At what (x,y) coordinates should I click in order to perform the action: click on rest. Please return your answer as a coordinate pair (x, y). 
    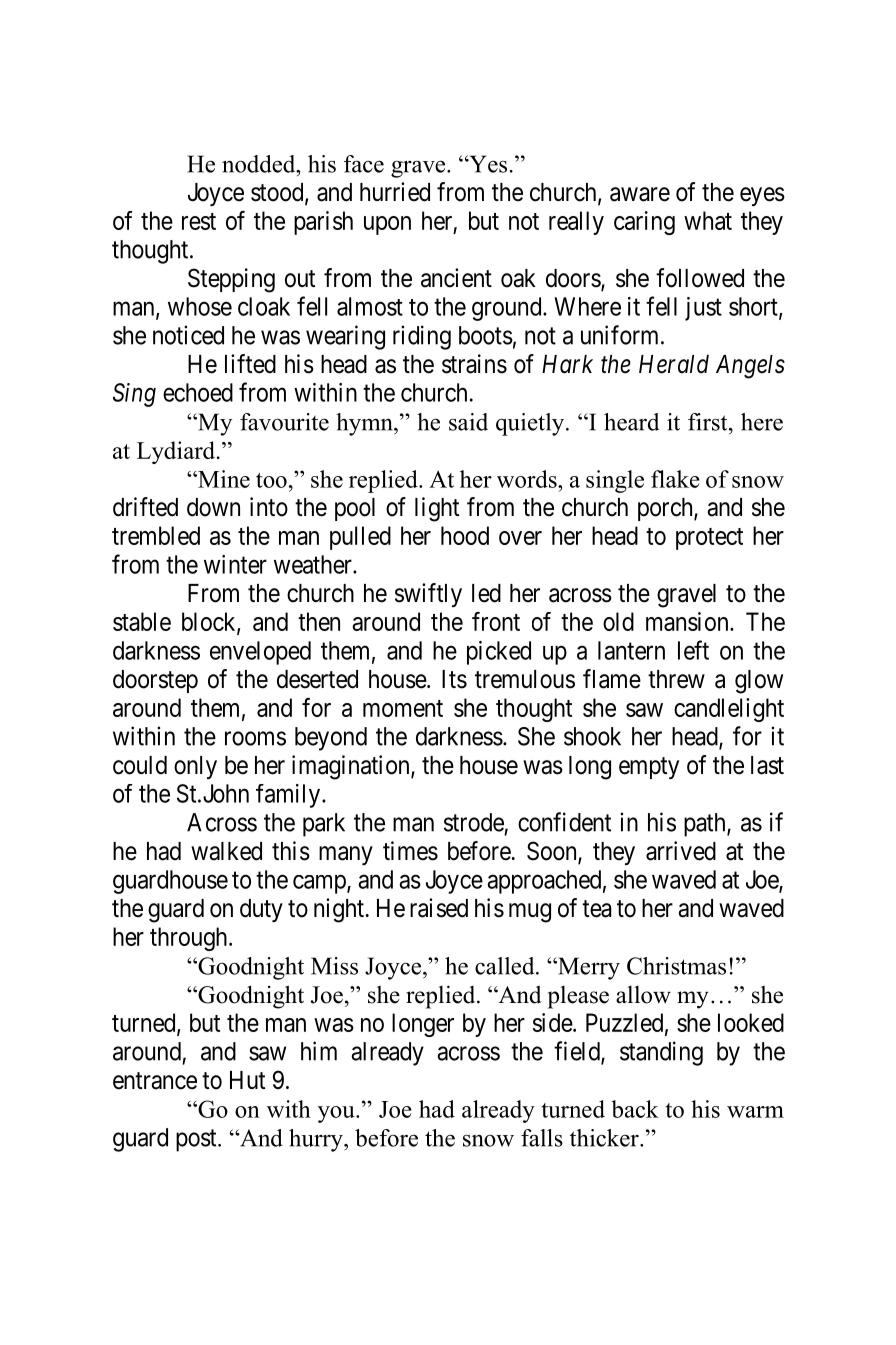
    Looking at the image, I should click on (199, 221).
